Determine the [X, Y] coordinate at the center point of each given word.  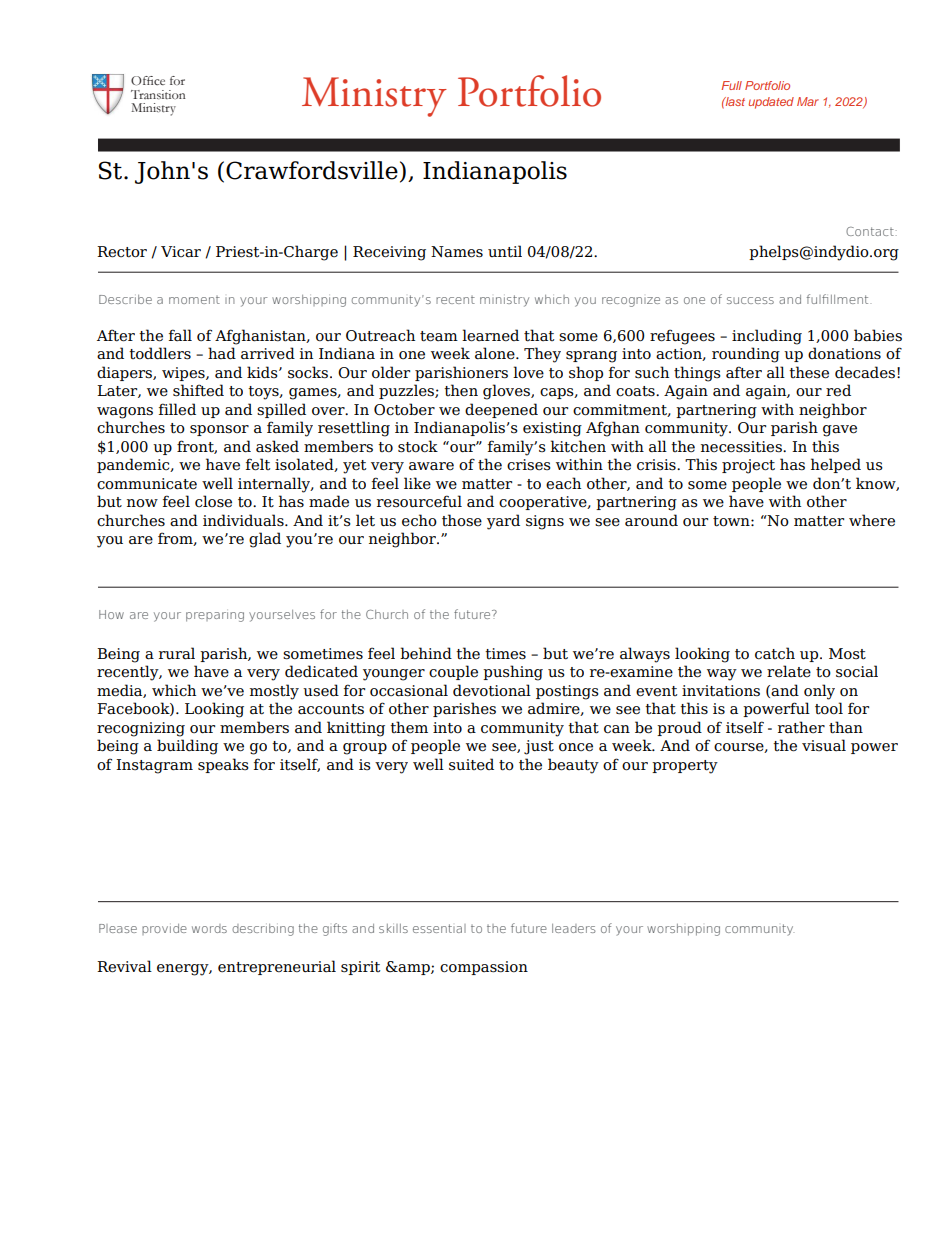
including [767, 337]
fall [180, 335]
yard [503, 522]
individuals [244, 520]
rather [801, 727]
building [187, 747]
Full [731, 85]
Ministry [374, 97]
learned [490, 335]
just [539, 747]
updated [771, 103]
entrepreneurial [277, 967]
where [872, 520]
